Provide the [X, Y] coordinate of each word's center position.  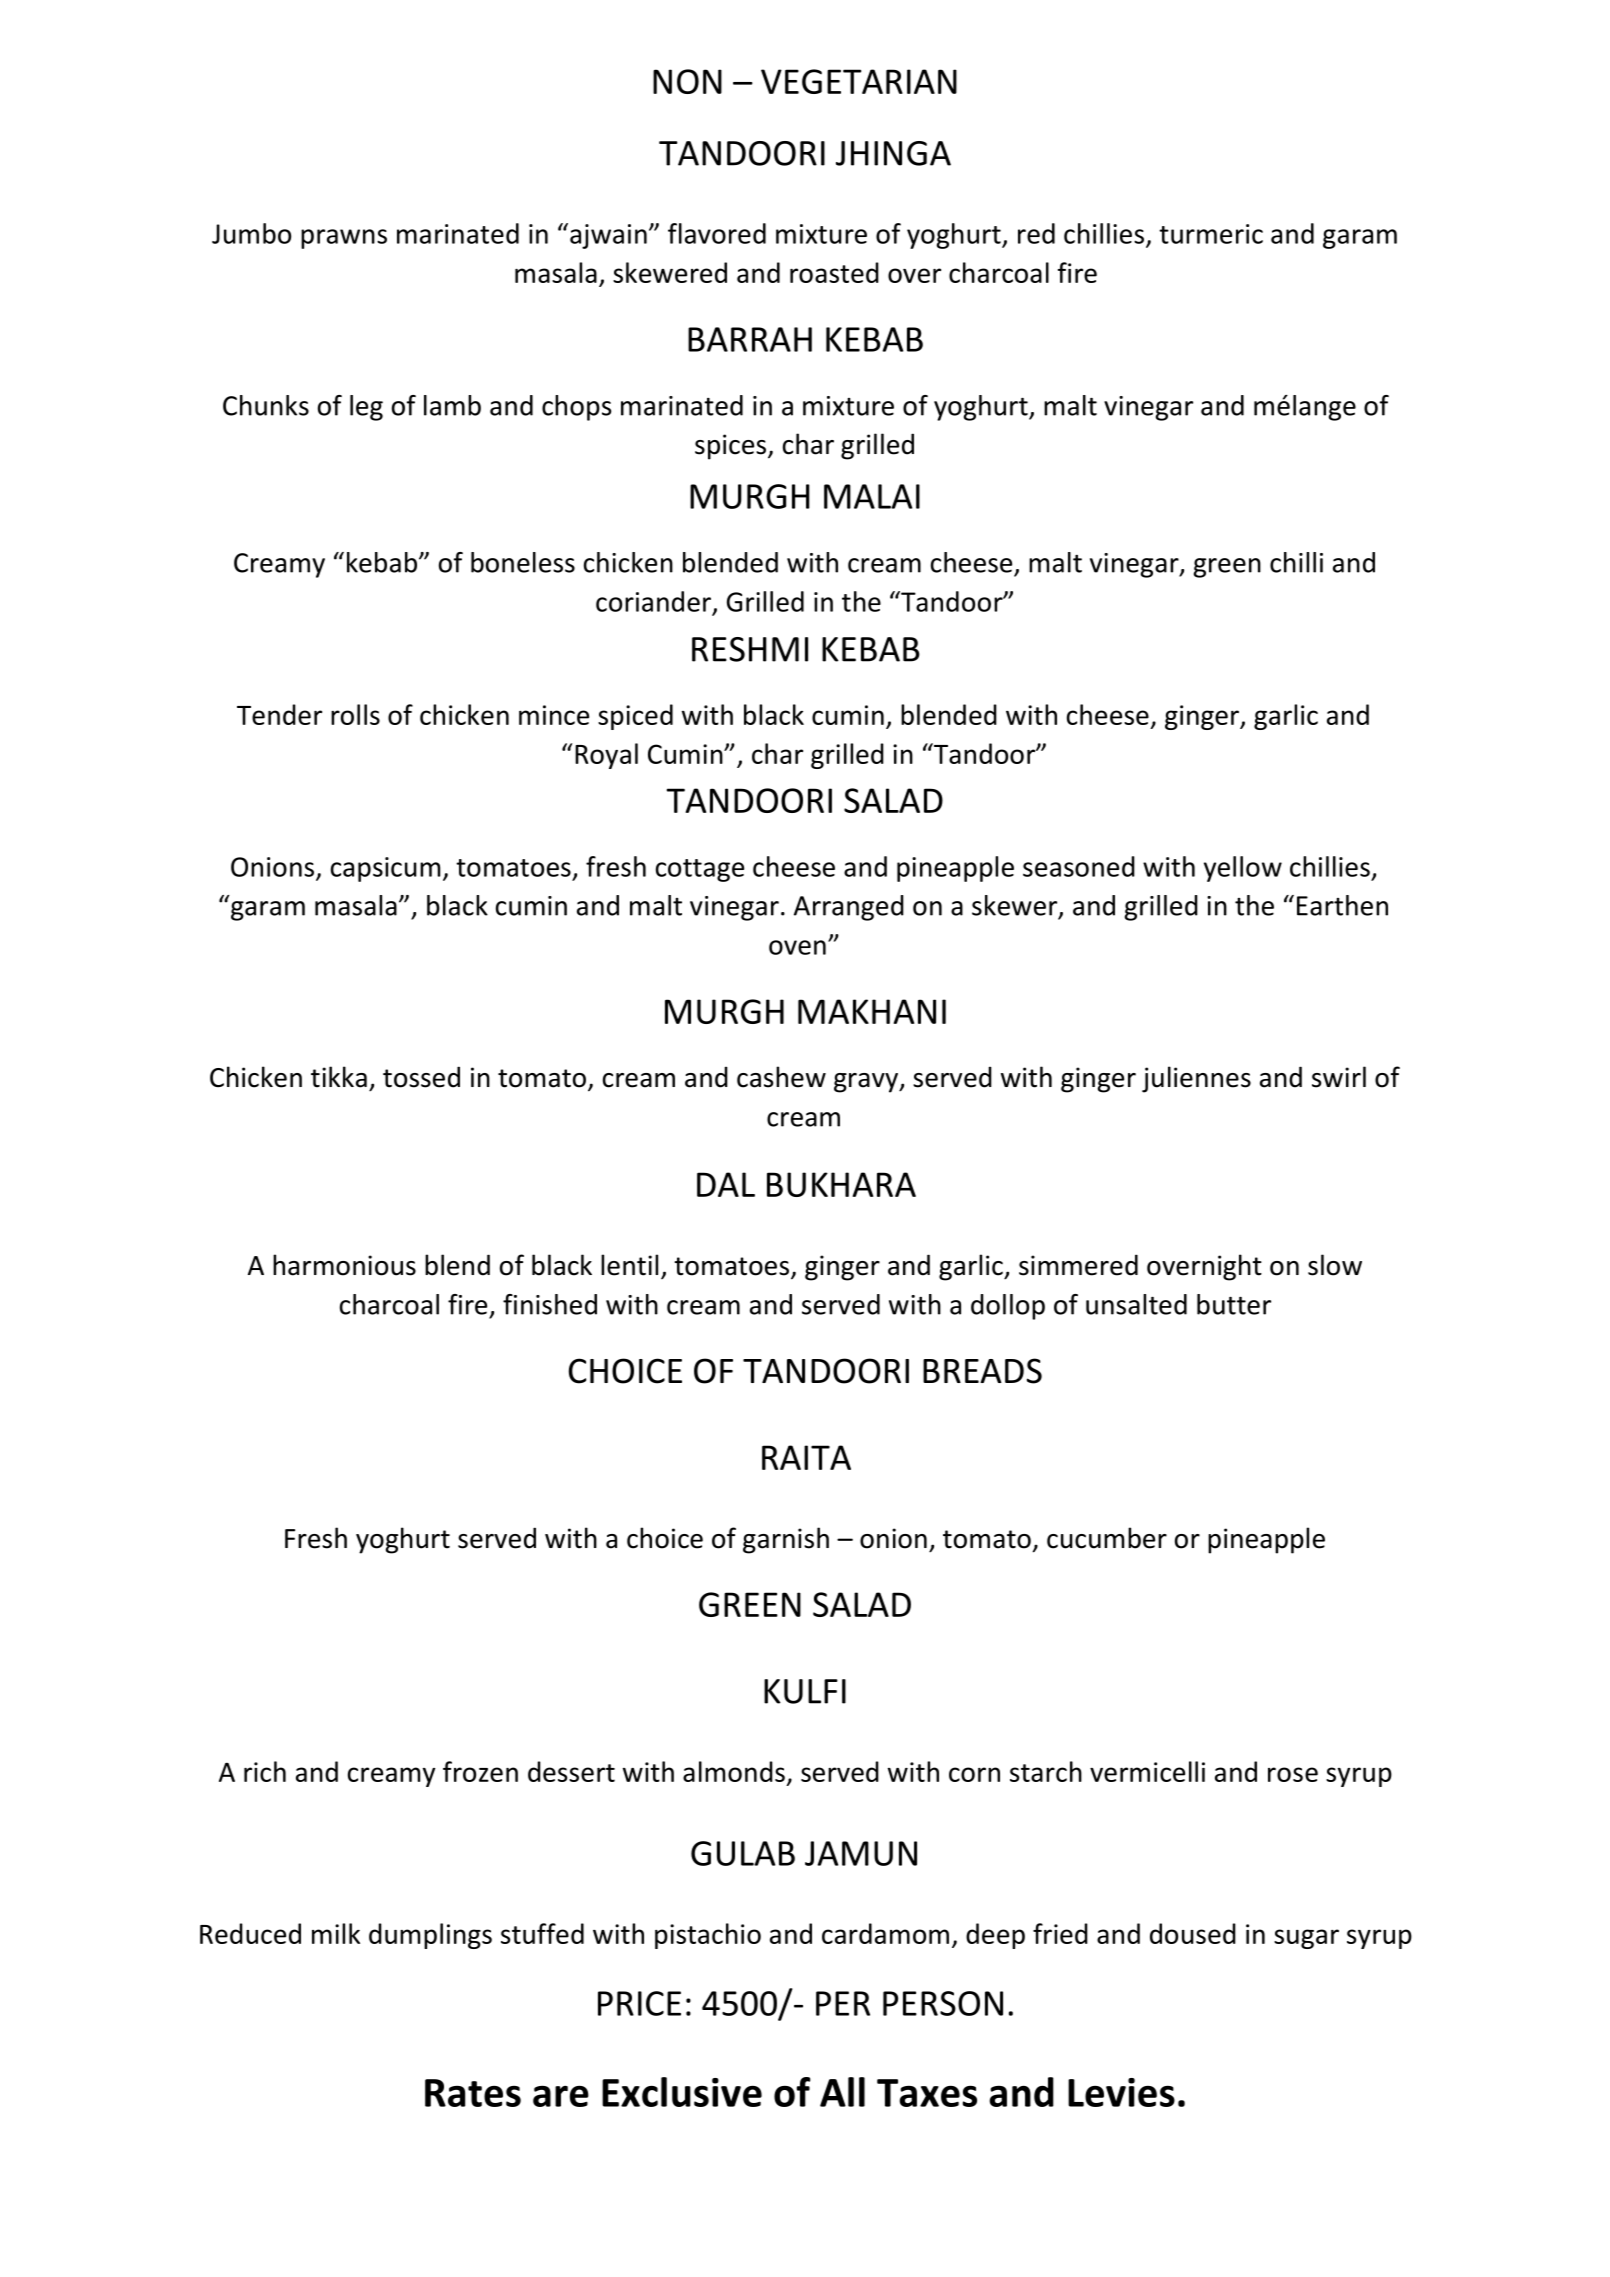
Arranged [849, 908]
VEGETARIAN [859, 81]
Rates [473, 2093]
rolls [355, 714]
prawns [344, 239]
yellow [1243, 869]
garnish [786, 1540]
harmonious [344, 1265]
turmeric [1211, 234]
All [842, 2092]
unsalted [1136, 1304]
